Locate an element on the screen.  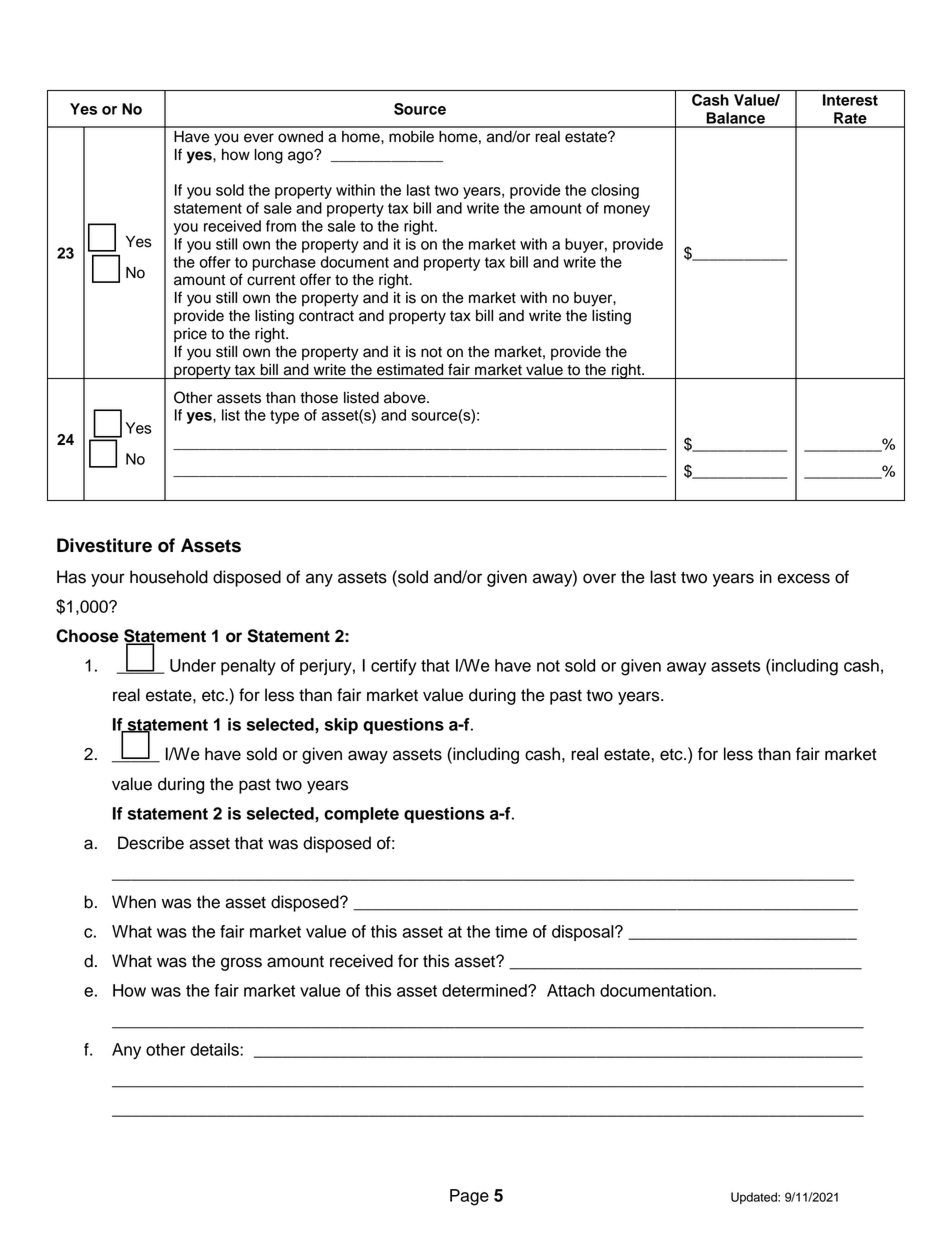
details is located at coordinates (215, 1049).
